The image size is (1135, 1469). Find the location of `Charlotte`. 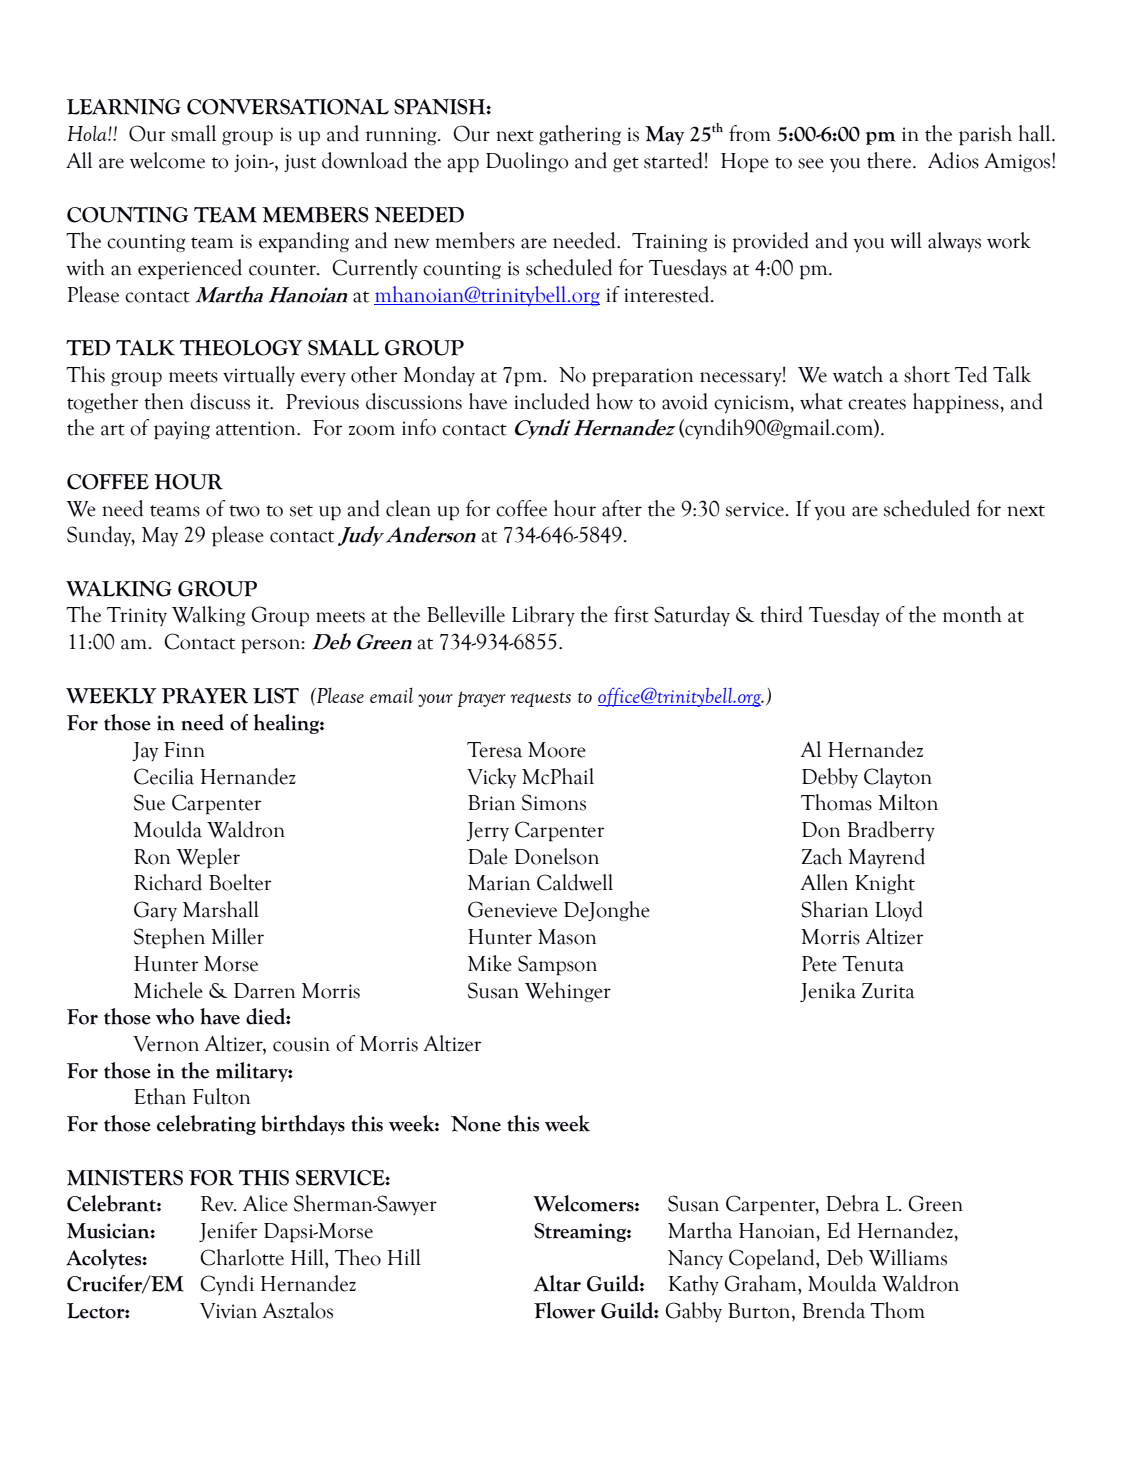

Charlotte is located at coordinates (242, 1257).
